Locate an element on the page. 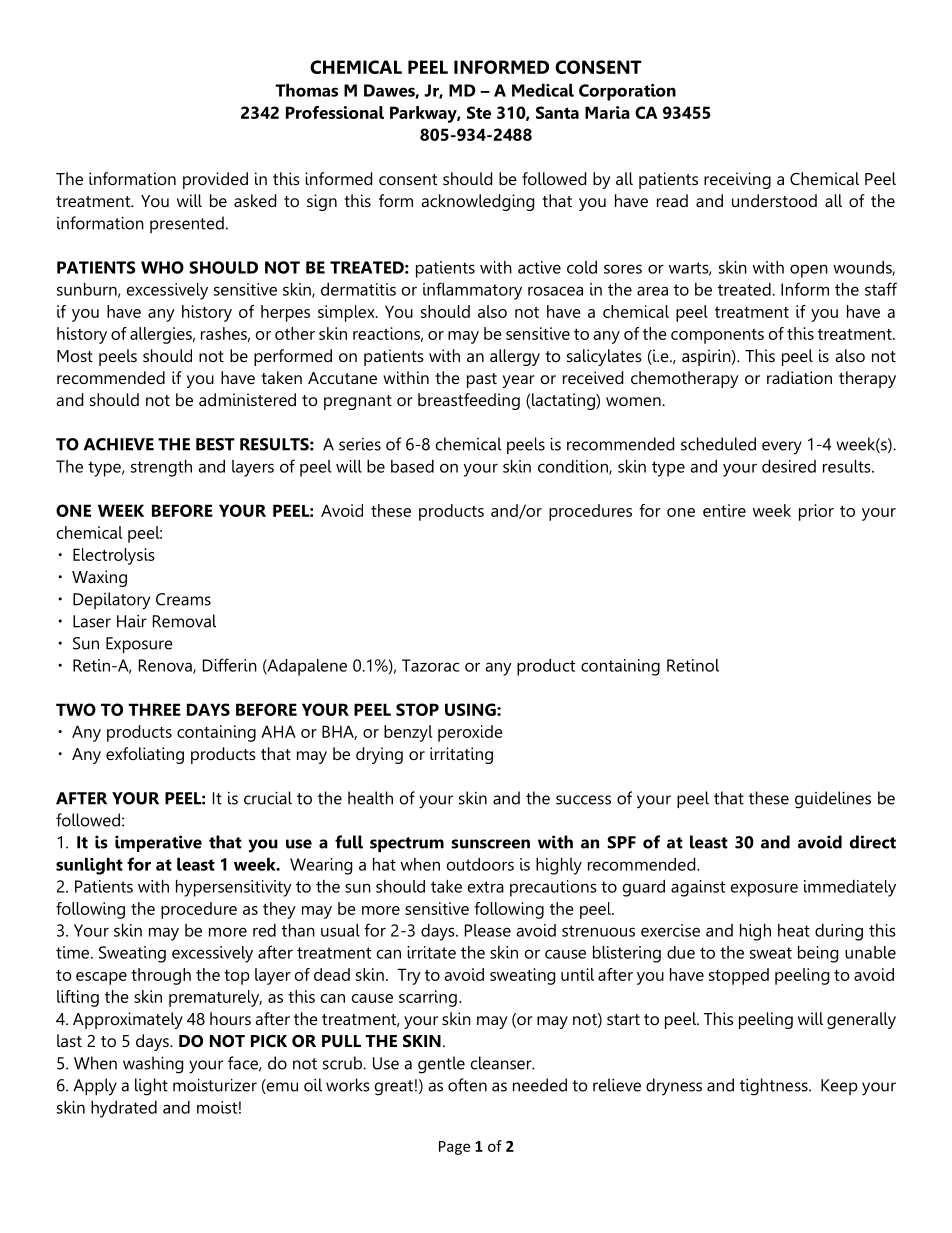  exfoliating is located at coordinates (145, 755).
